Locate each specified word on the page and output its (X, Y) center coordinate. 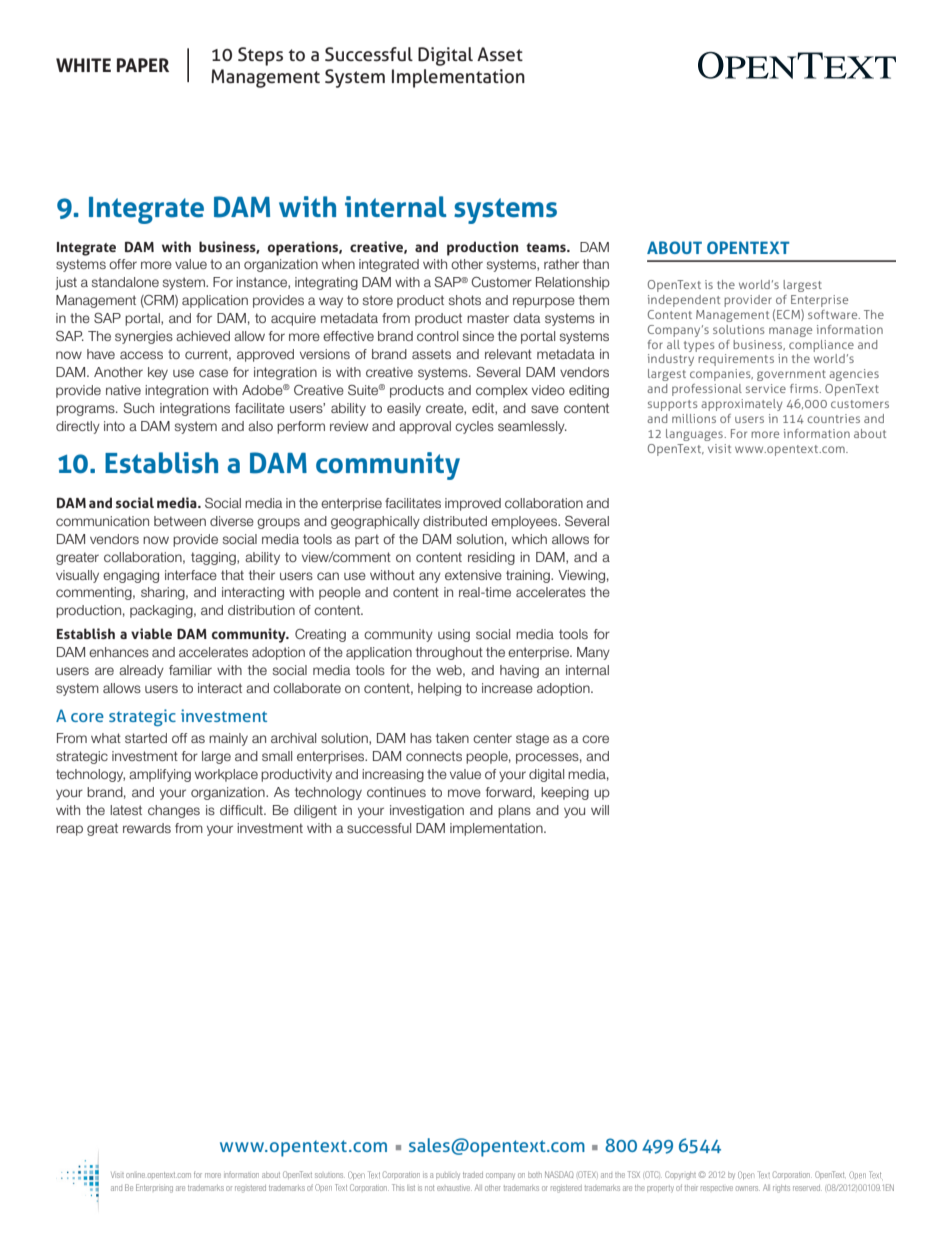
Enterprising (154, 1188)
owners (748, 1188)
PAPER (143, 65)
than (596, 264)
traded (473, 1175)
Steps (260, 56)
